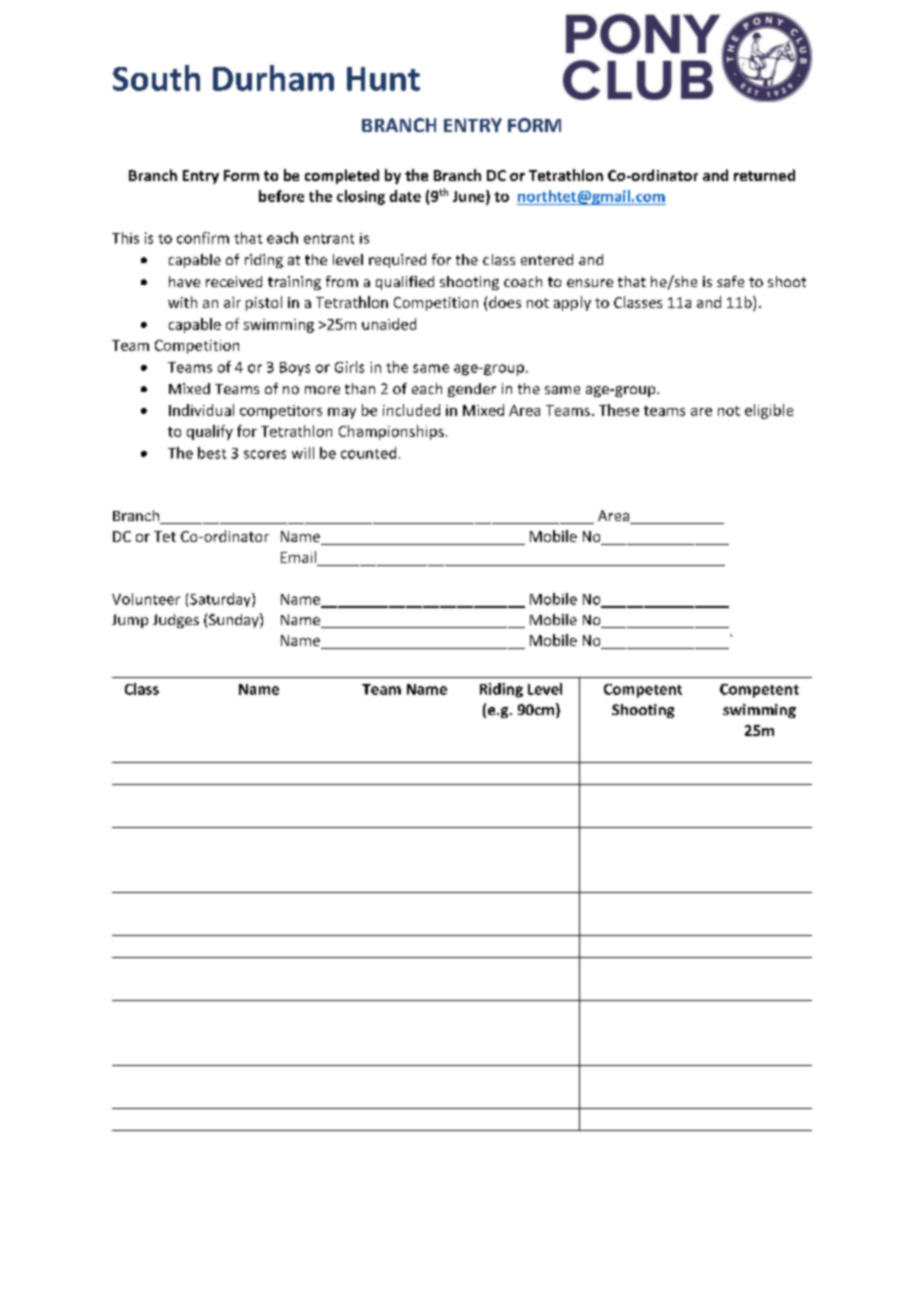 The height and width of the screenshot is (1307, 924). I want to click on eligible, so click(769, 411).
